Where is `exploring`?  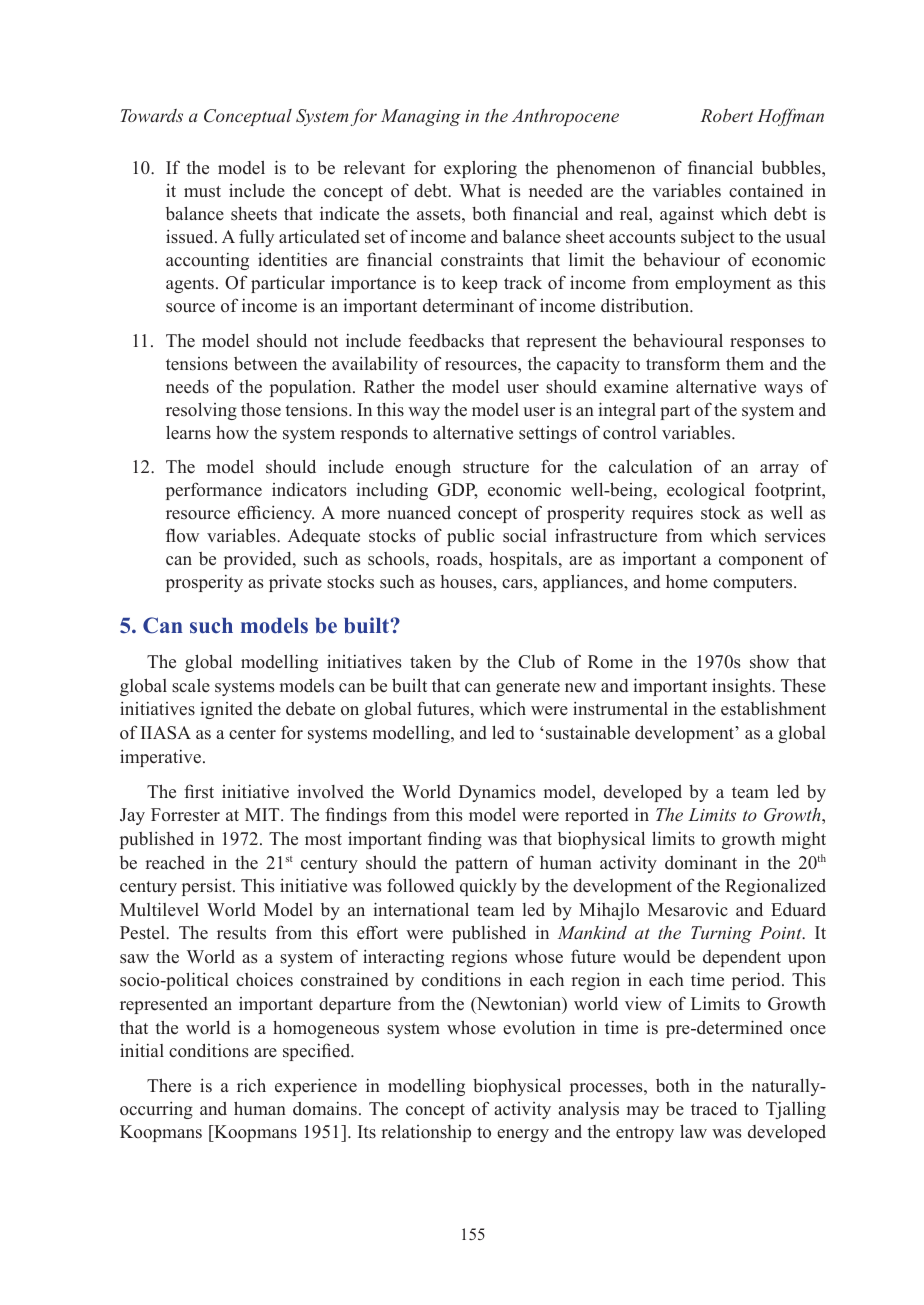 exploring is located at coordinates (480, 169).
